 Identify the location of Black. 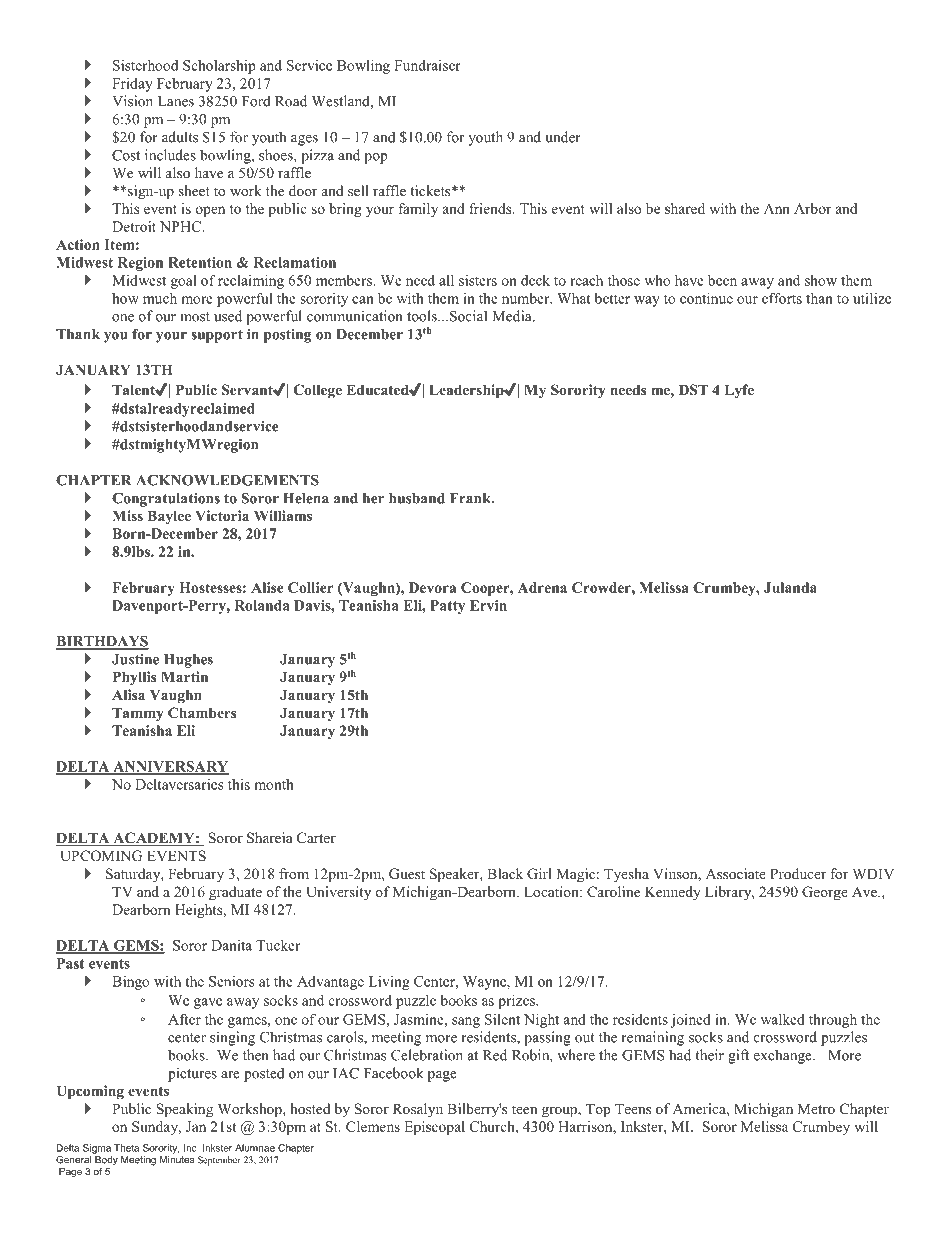
(505, 873).
